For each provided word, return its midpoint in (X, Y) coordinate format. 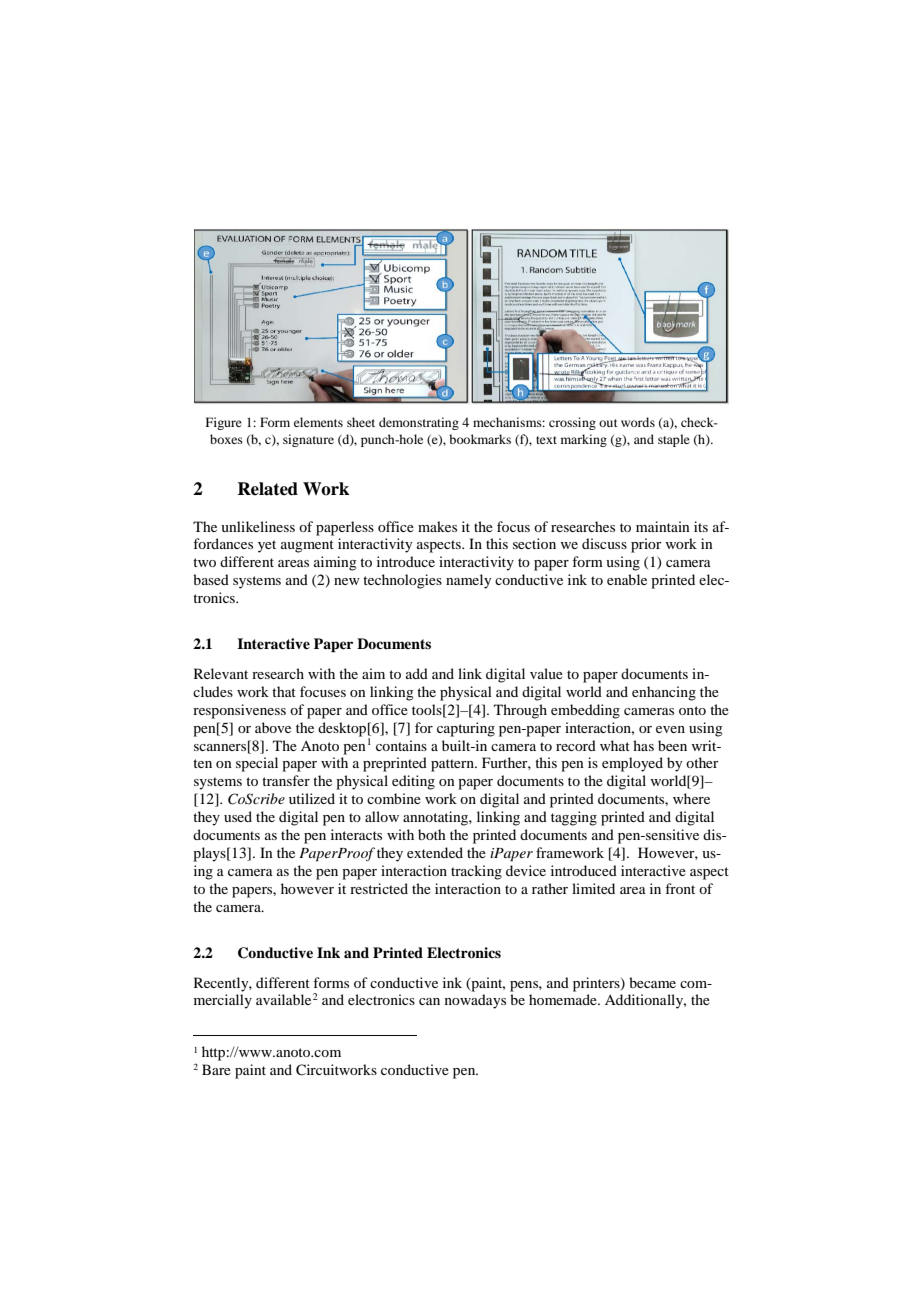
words (638, 422)
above (273, 727)
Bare (216, 1069)
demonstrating (419, 423)
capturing (466, 729)
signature (308, 440)
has (643, 745)
